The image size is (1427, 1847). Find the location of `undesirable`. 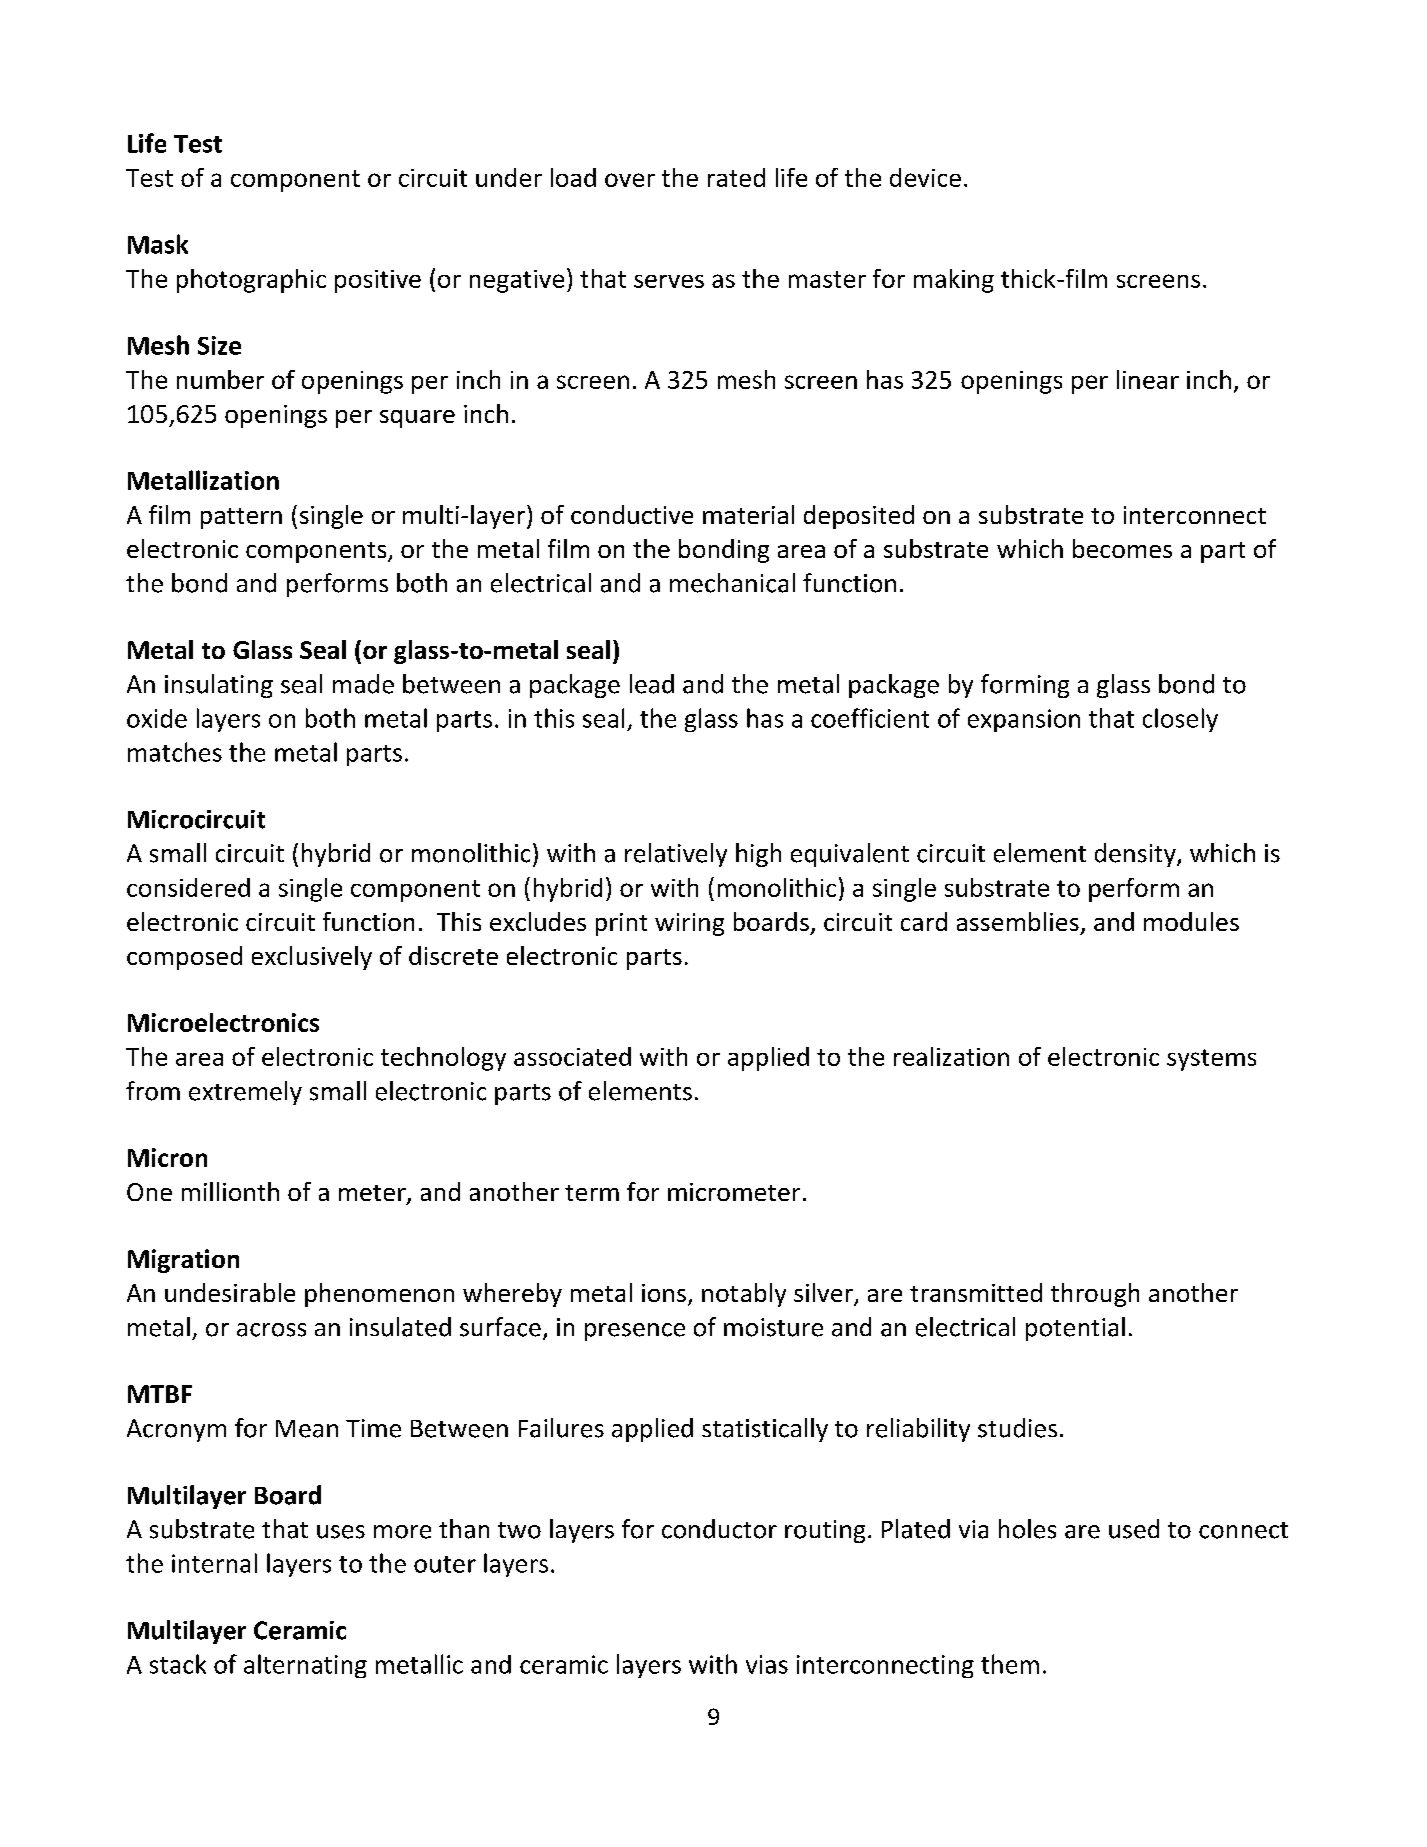

undesirable is located at coordinates (230, 1292).
